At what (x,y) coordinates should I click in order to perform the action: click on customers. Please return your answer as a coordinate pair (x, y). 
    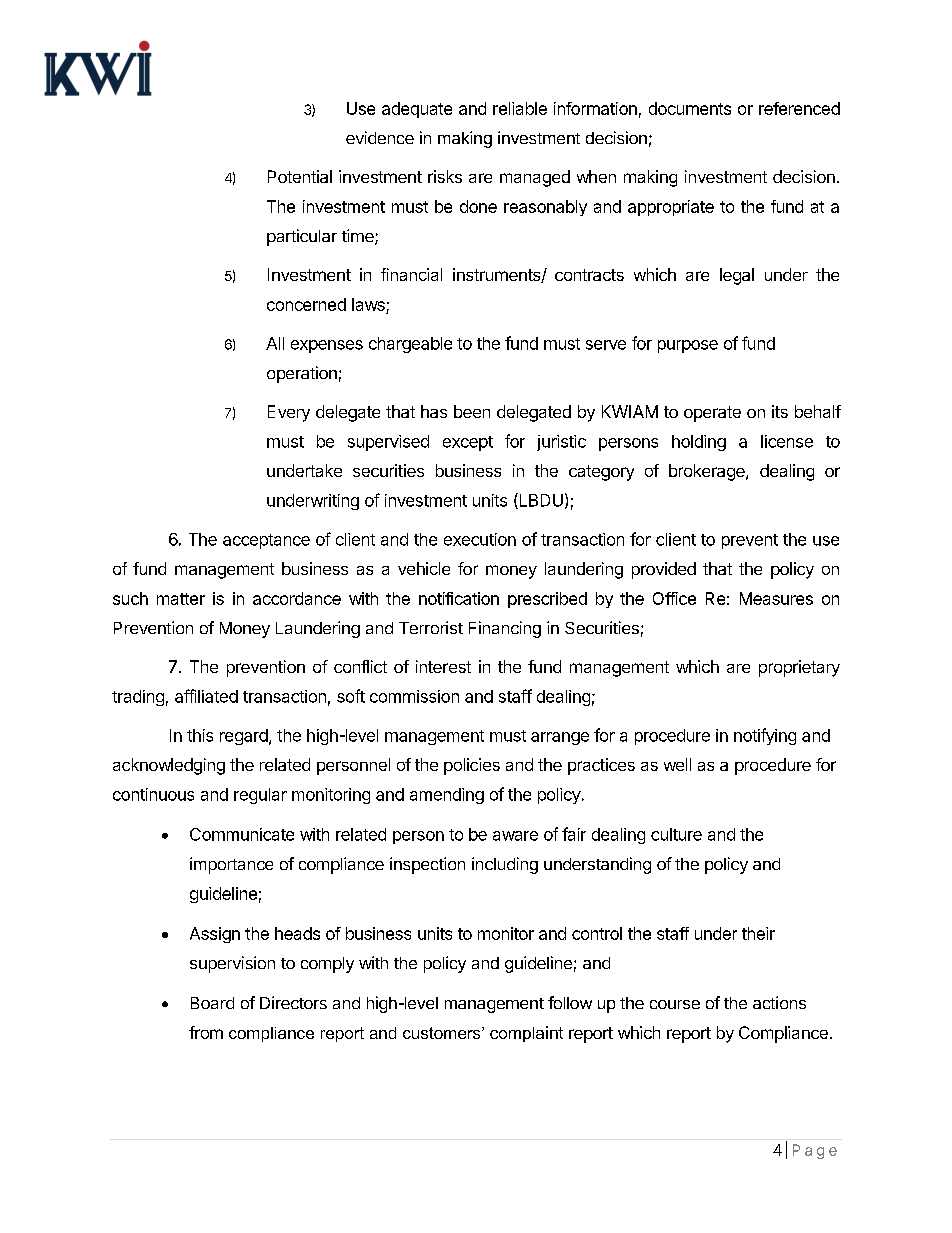
    Looking at the image, I should click on (443, 1033).
